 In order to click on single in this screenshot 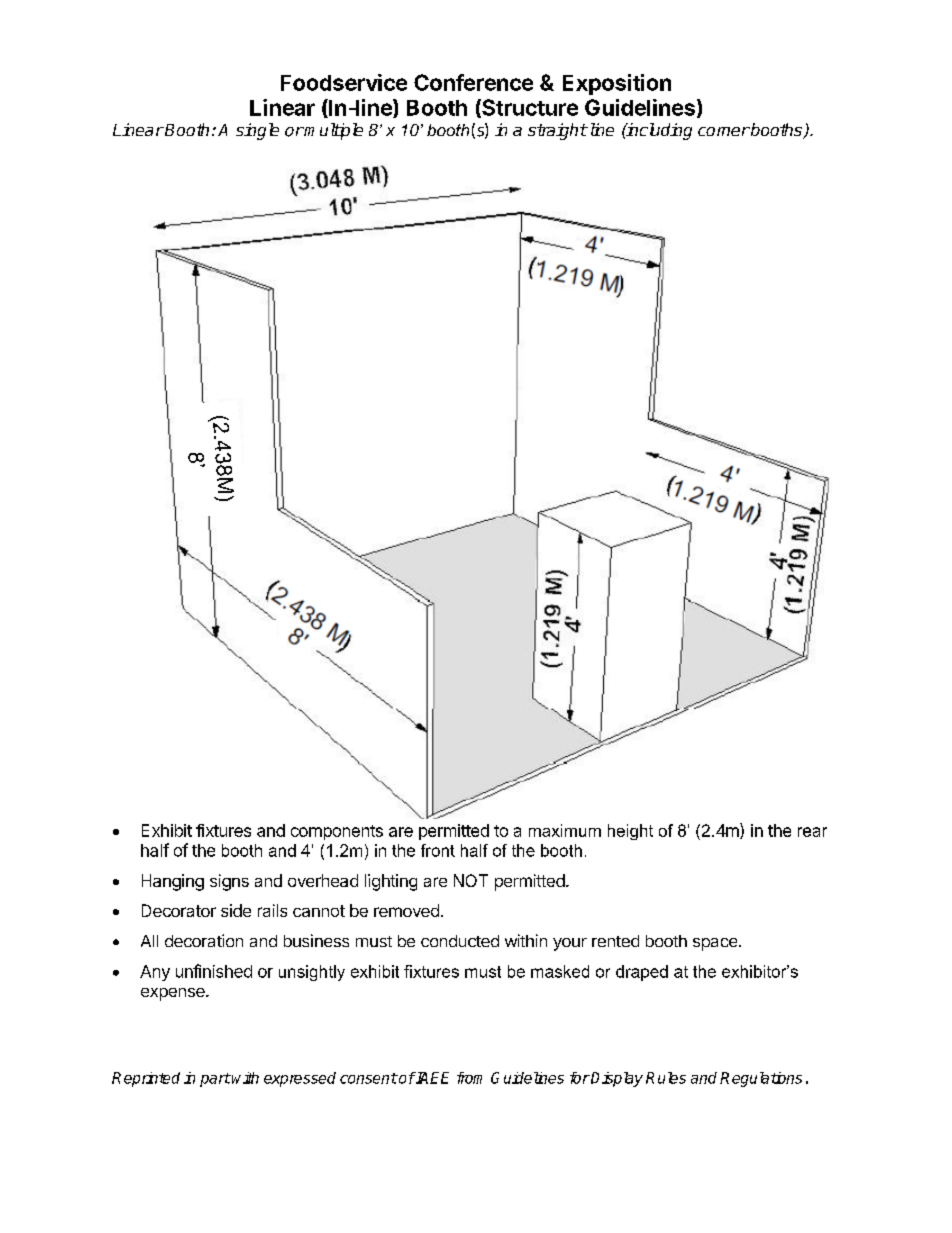, I will do `click(257, 131)`.
